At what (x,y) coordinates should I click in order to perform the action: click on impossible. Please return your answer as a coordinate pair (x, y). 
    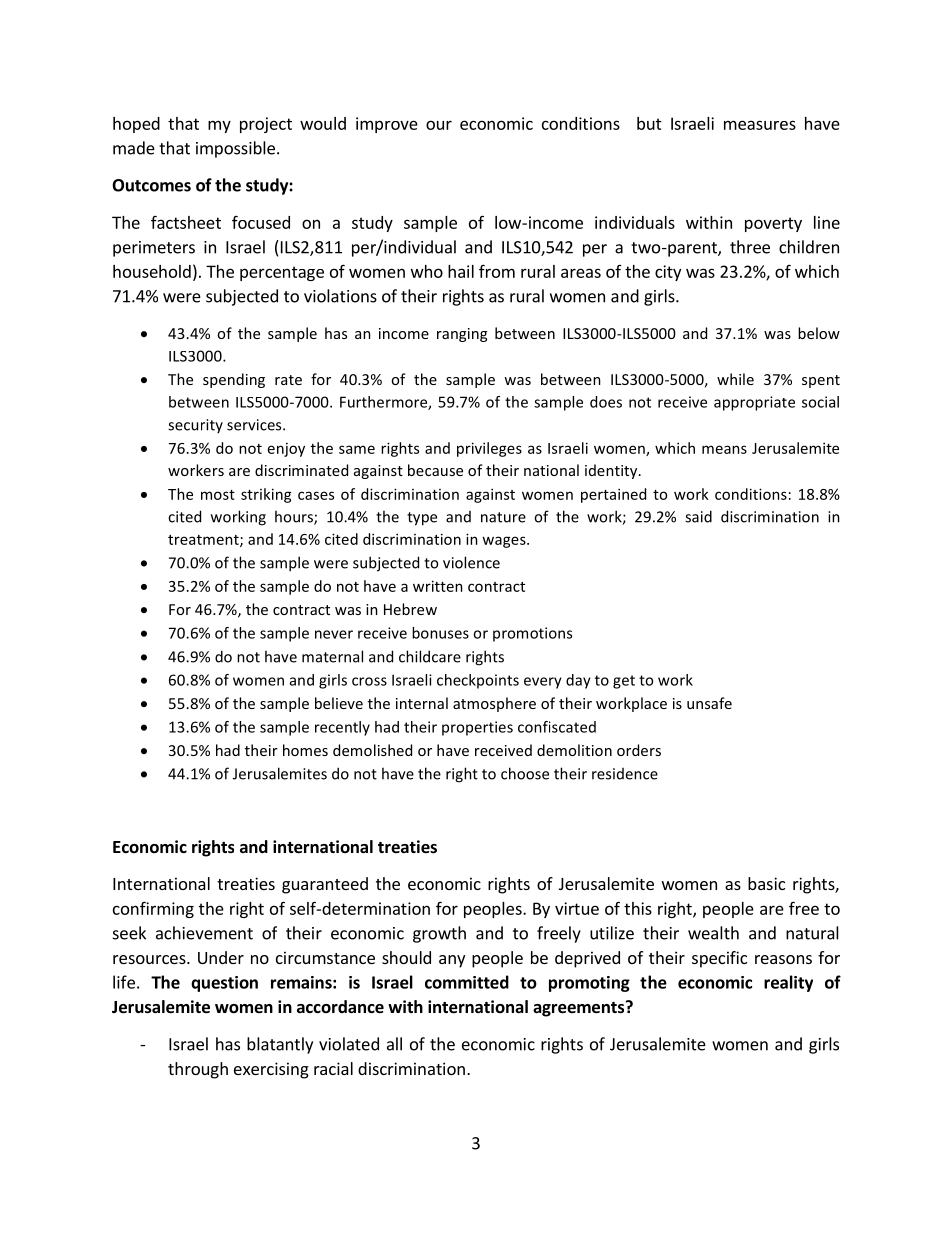
    Looking at the image, I should click on (235, 149).
